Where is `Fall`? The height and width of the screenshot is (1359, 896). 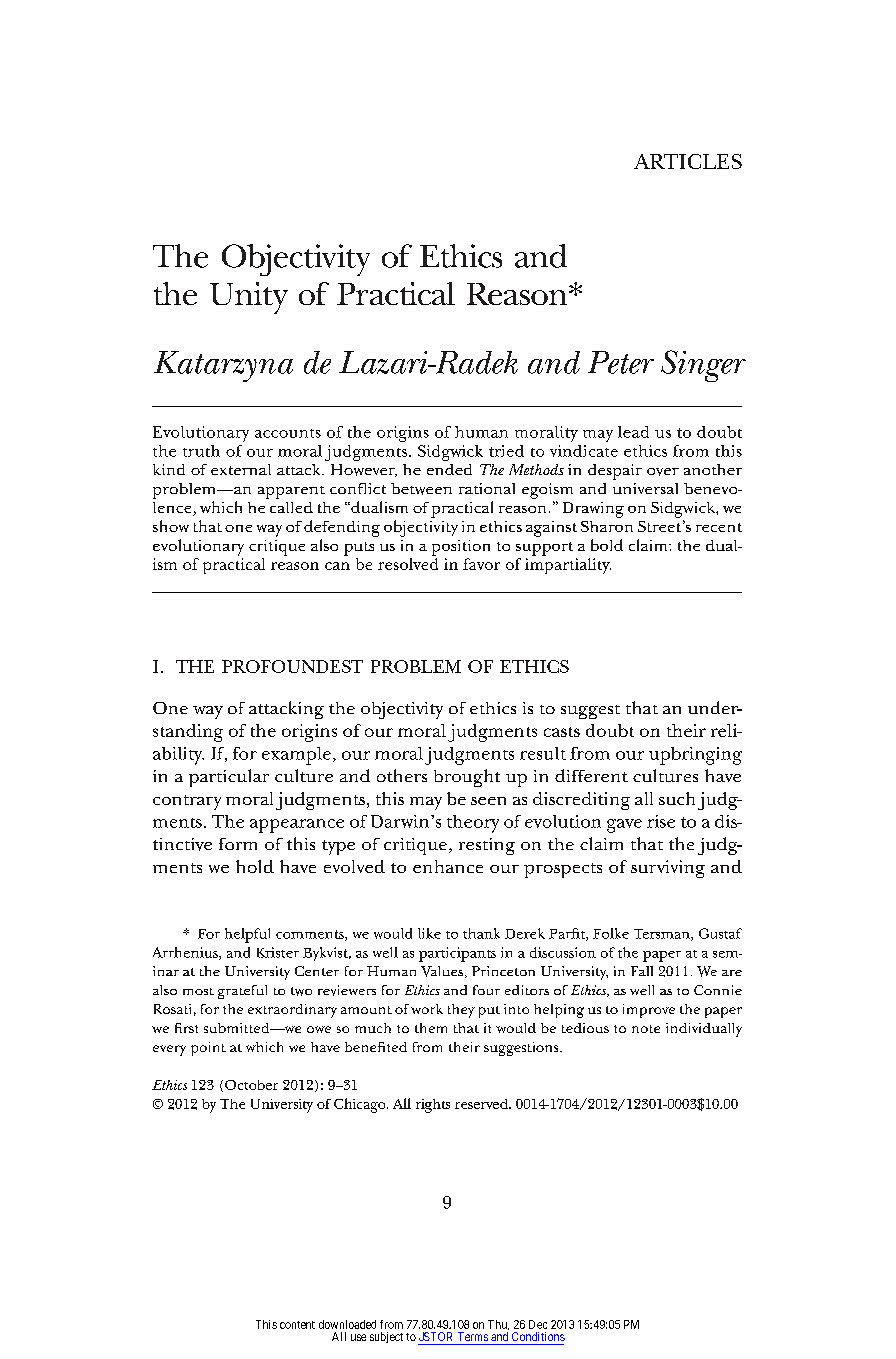 Fall is located at coordinates (642, 971).
